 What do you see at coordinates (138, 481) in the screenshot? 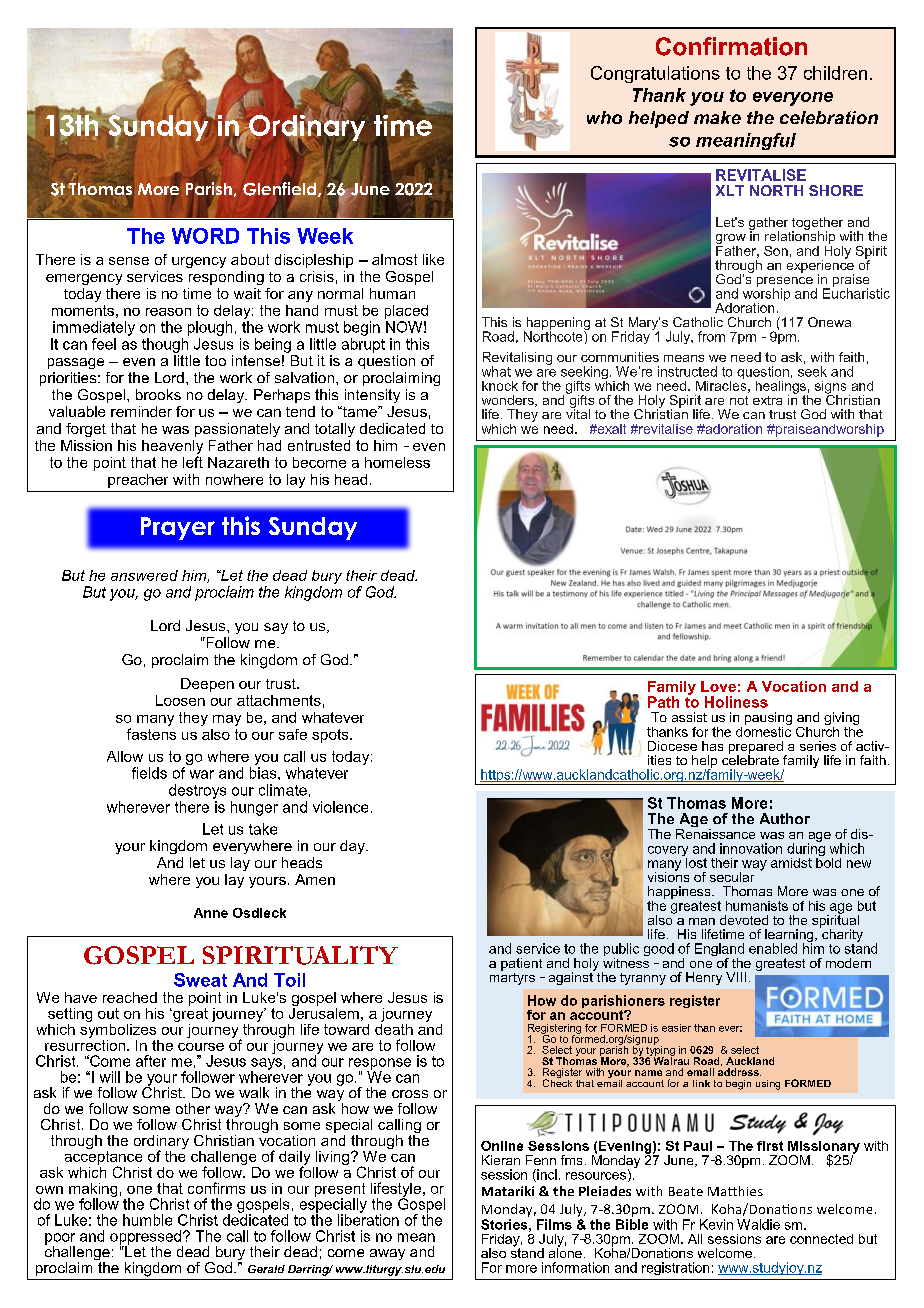
I see `preacher` at bounding box center [138, 481].
